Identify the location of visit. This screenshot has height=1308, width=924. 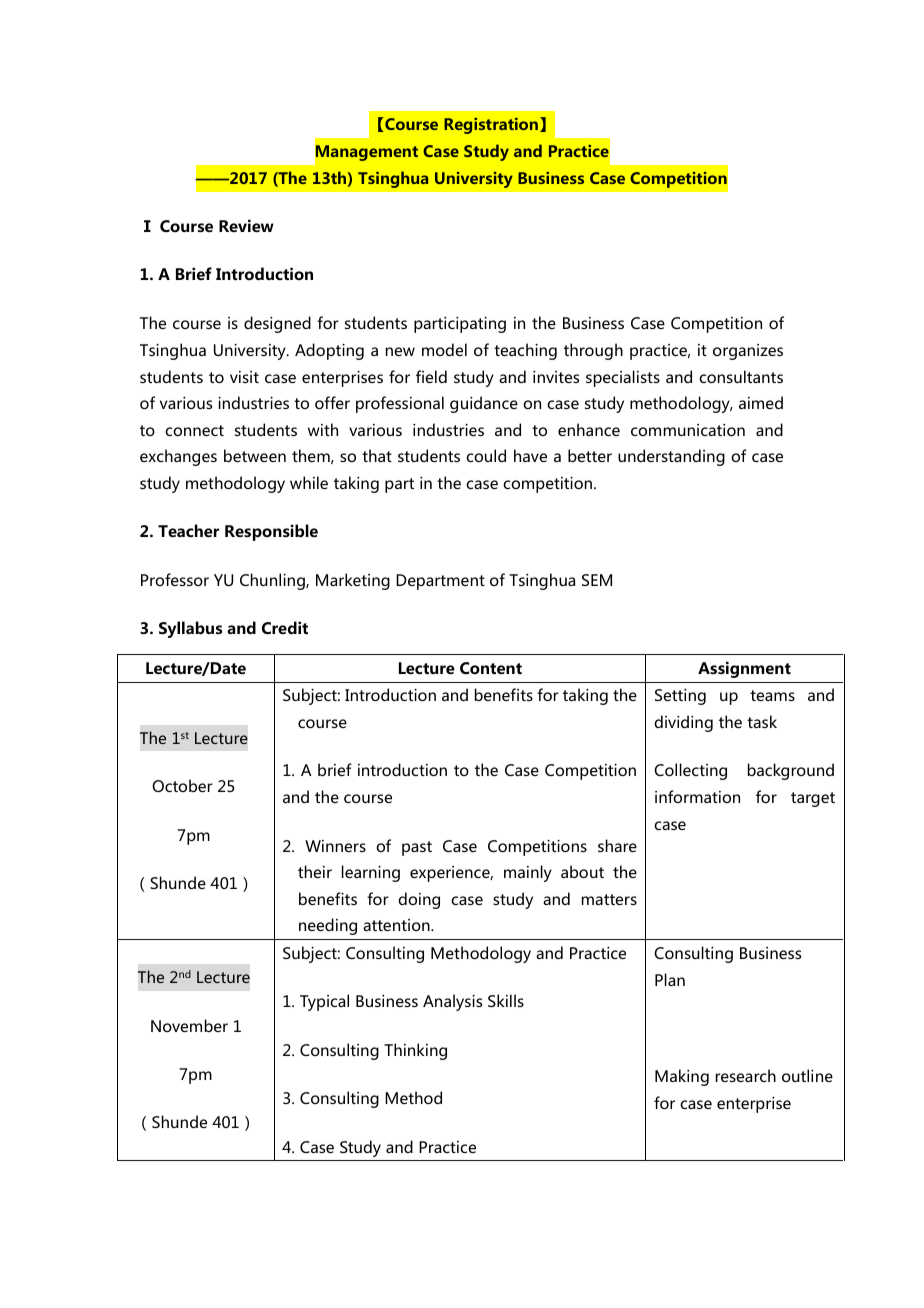
(244, 377).
